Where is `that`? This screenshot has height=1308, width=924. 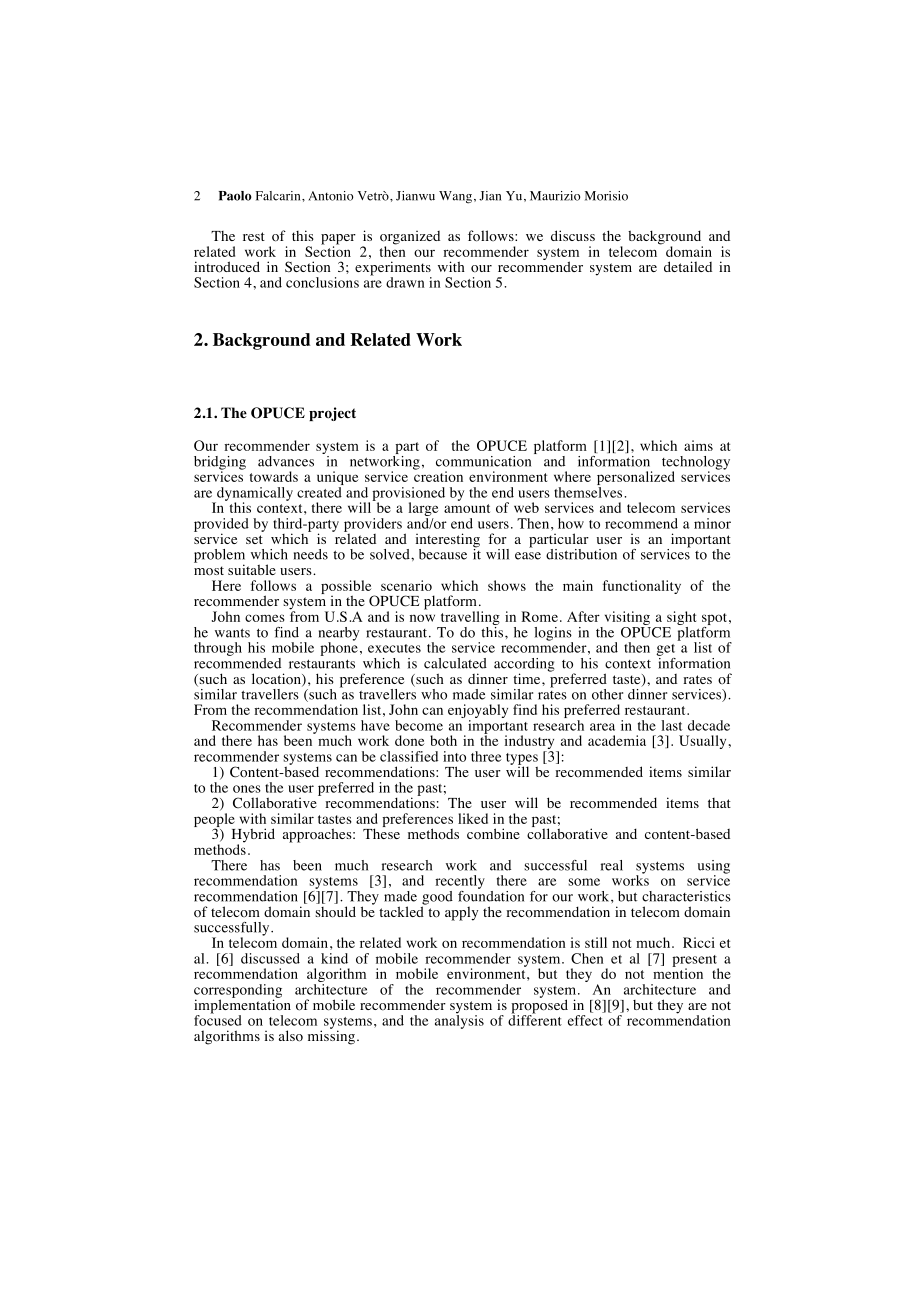 that is located at coordinates (719, 803).
